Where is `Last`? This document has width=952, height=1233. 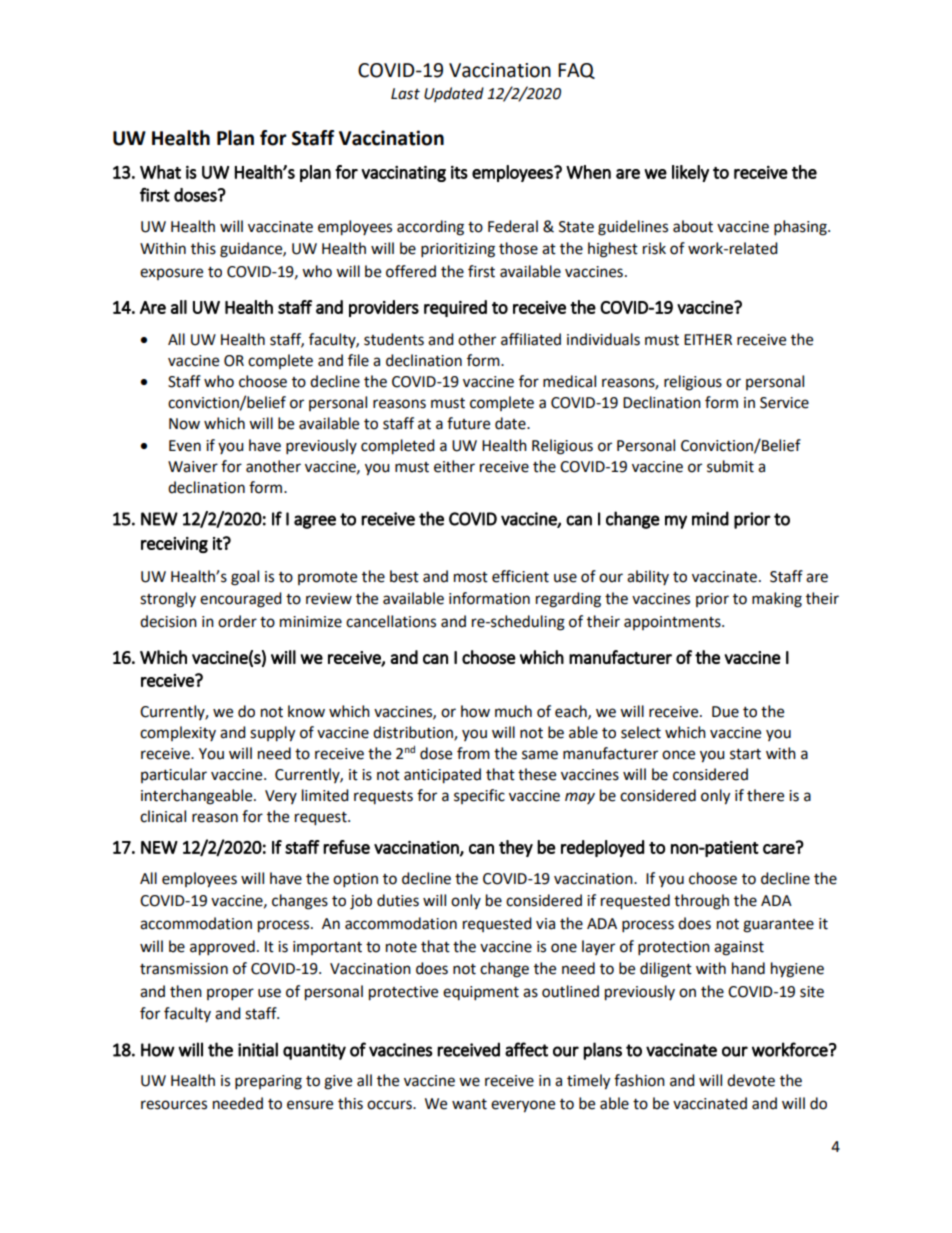 Last is located at coordinates (405, 94).
